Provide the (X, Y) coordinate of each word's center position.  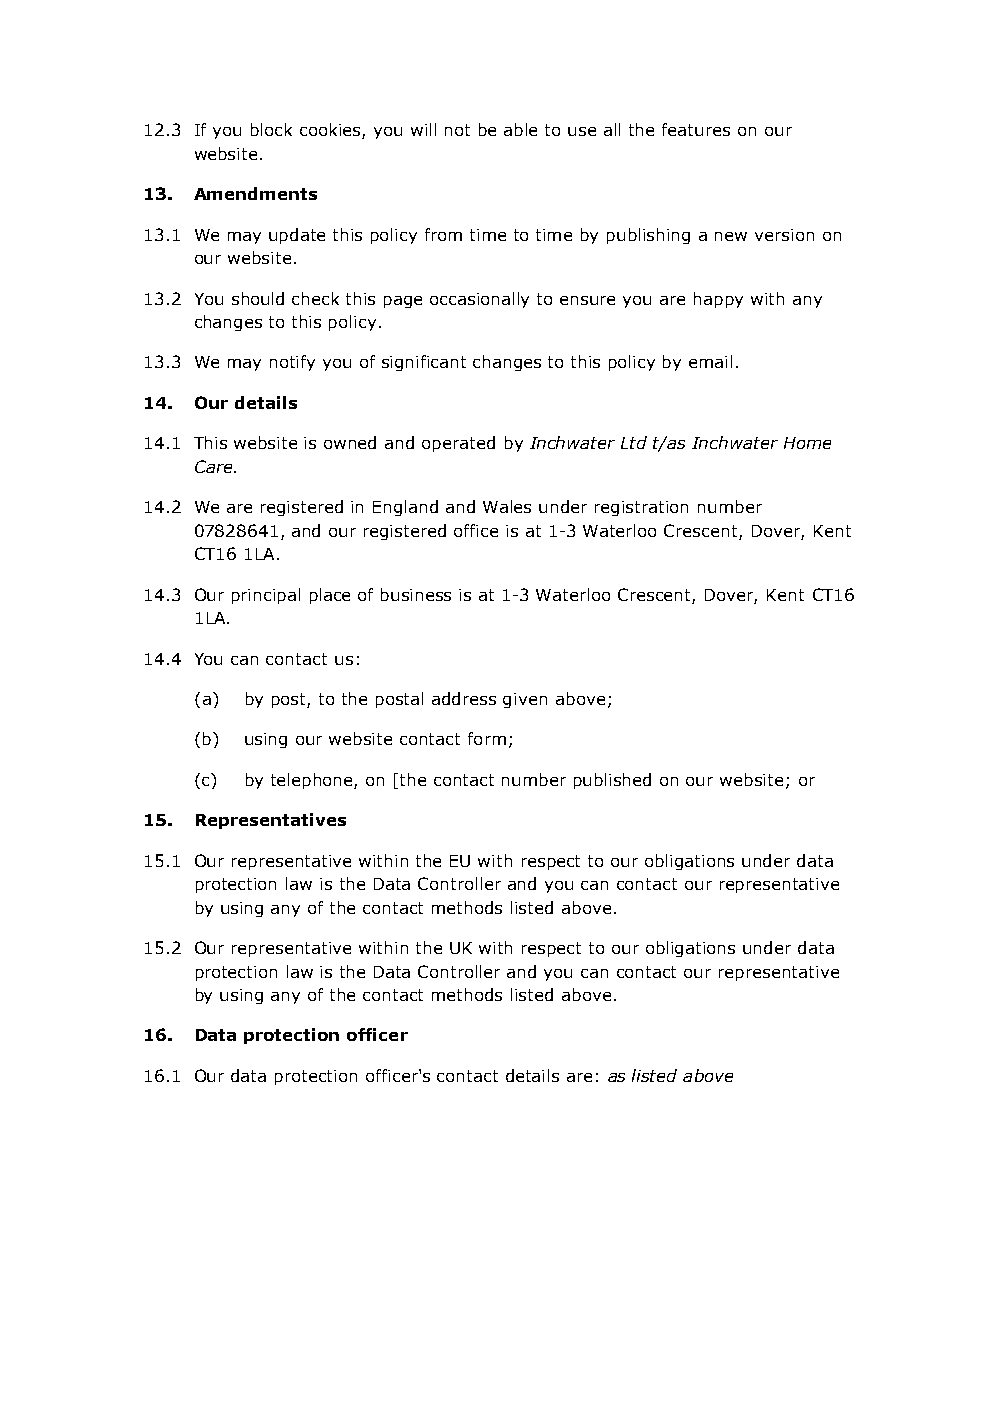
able (520, 129)
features (696, 129)
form (487, 738)
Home (807, 443)
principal (266, 596)
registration (641, 508)
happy (718, 300)
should (258, 298)
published (612, 781)
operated (458, 444)
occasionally (479, 300)
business (416, 594)
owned (350, 442)
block (271, 129)
